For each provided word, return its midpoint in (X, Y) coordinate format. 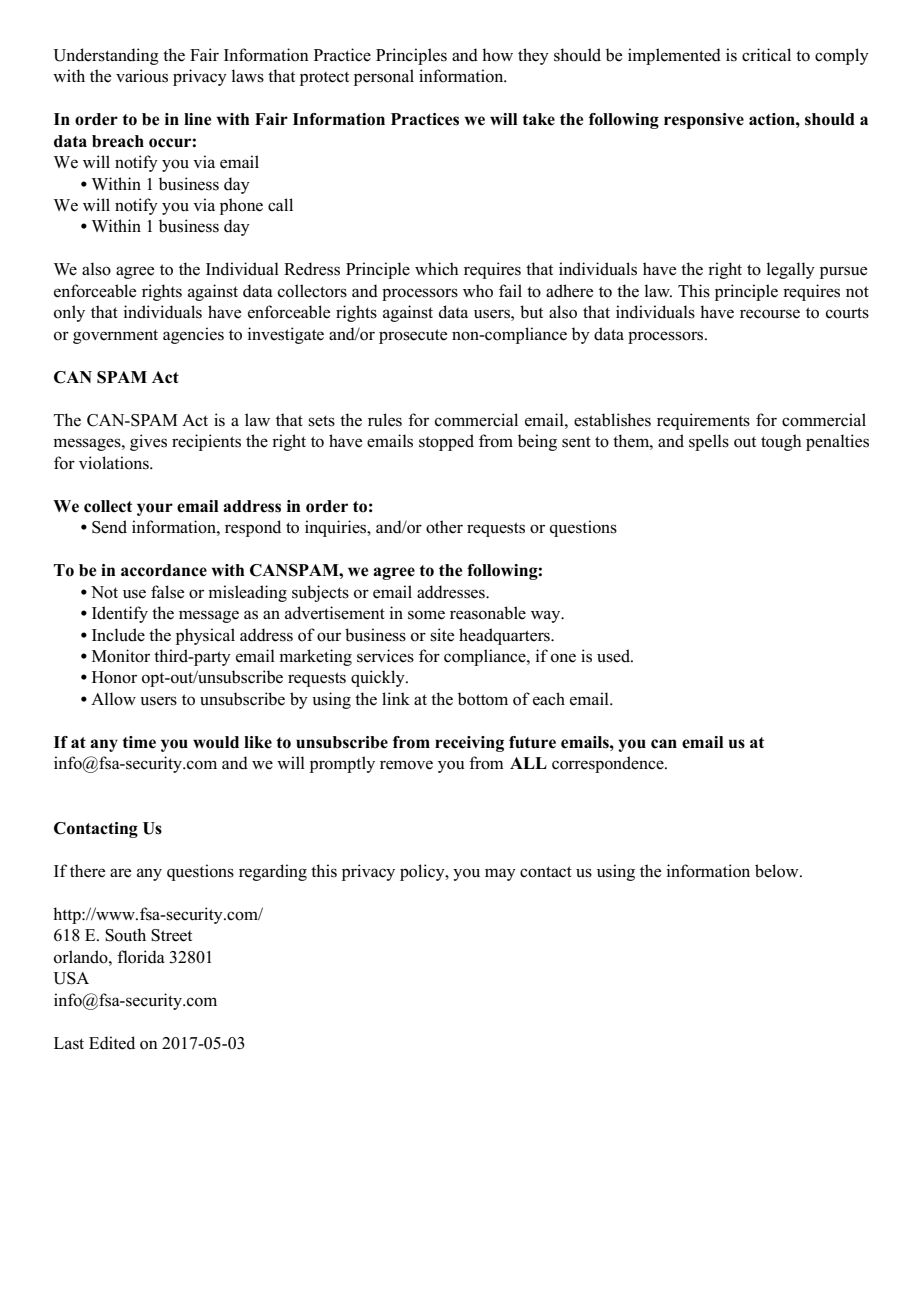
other (444, 527)
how (497, 55)
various (142, 76)
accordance (164, 570)
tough (781, 442)
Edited (112, 1043)
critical (766, 55)
